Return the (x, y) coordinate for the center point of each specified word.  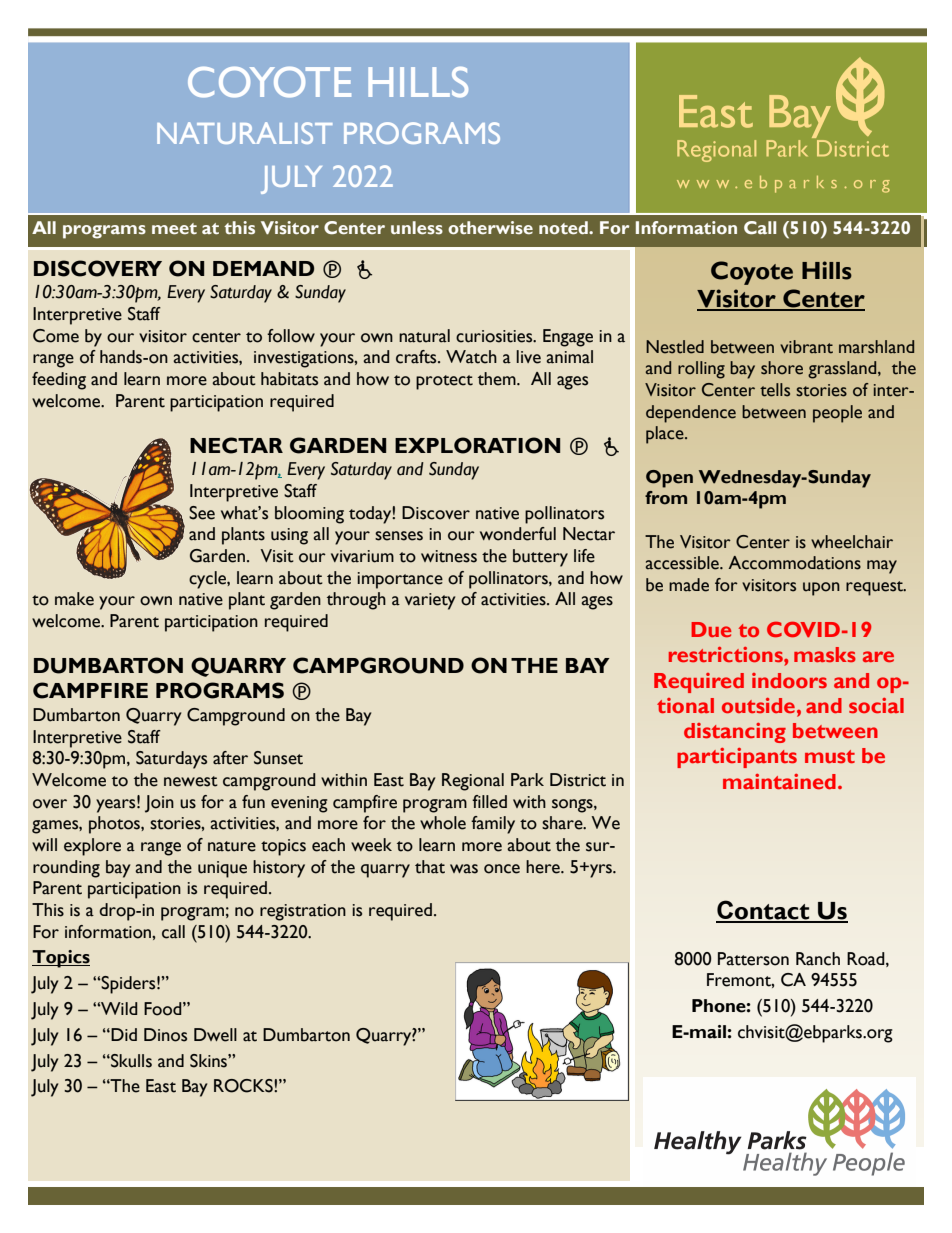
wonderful (518, 534)
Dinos (165, 1035)
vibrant (806, 347)
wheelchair (852, 542)
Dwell (215, 1035)
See (202, 513)
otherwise (490, 228)
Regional (473, 782)
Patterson (753, 959)
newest (191, 781)
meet (174, 229)
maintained (779, 782)
